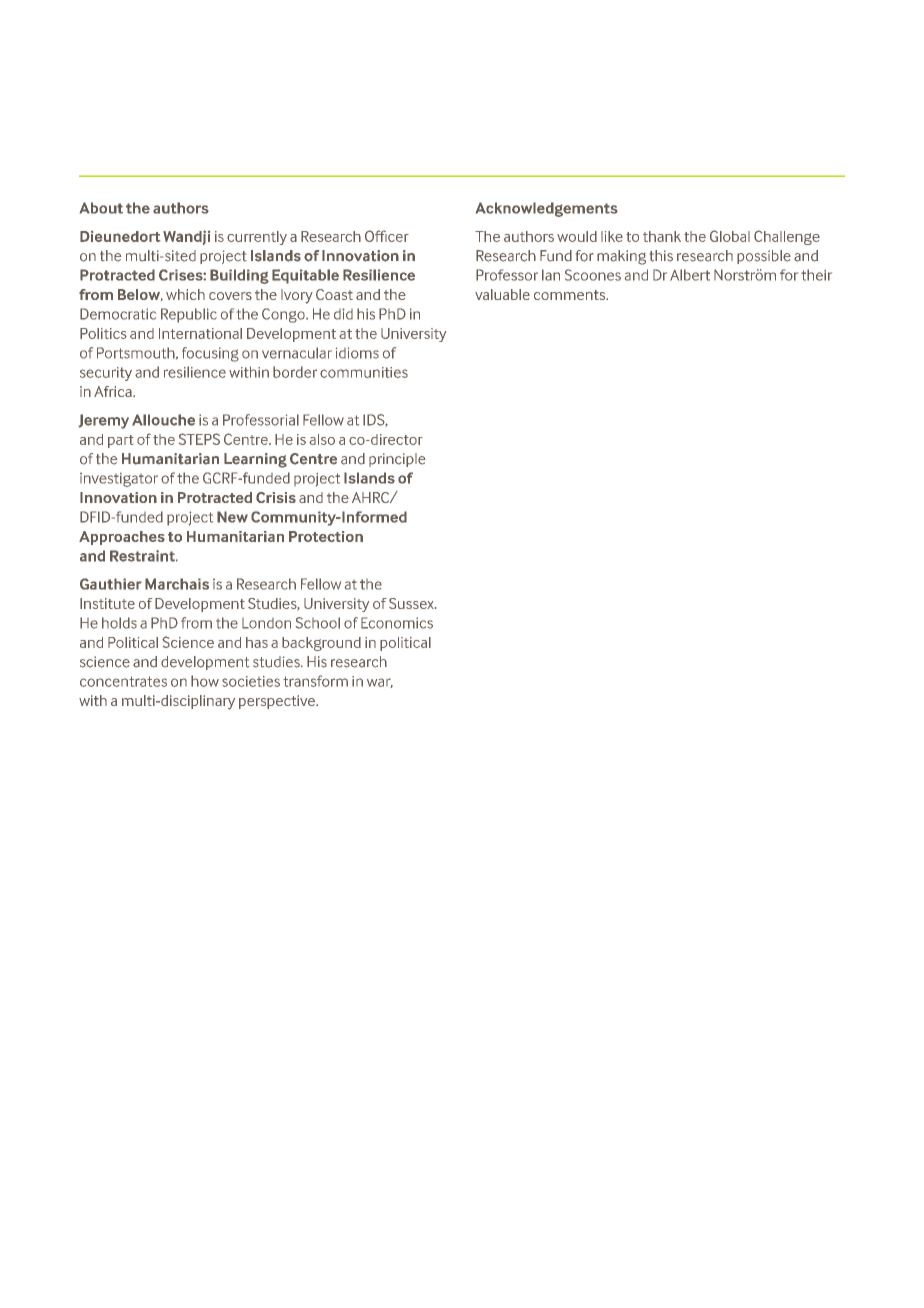 The height and width of the screenshot is (1308, 924). I want to click on Economics, so click(397, 623).
